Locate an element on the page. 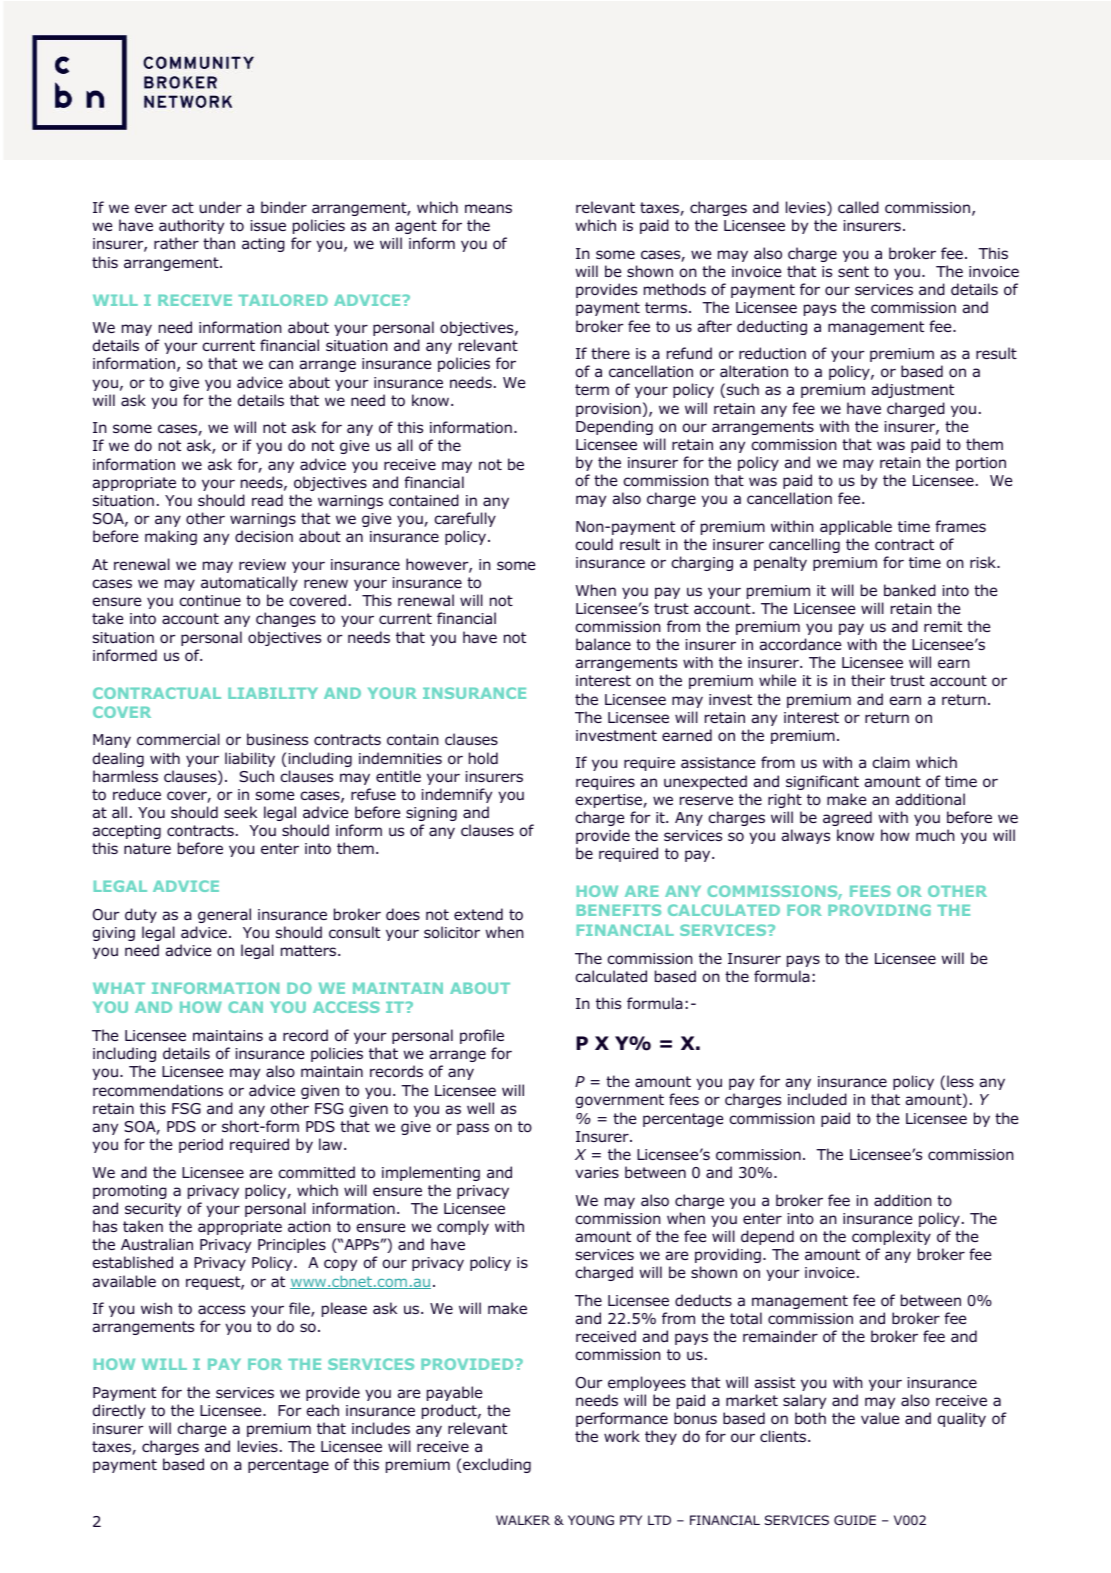  commercial is located at coordinates (178, 739).
